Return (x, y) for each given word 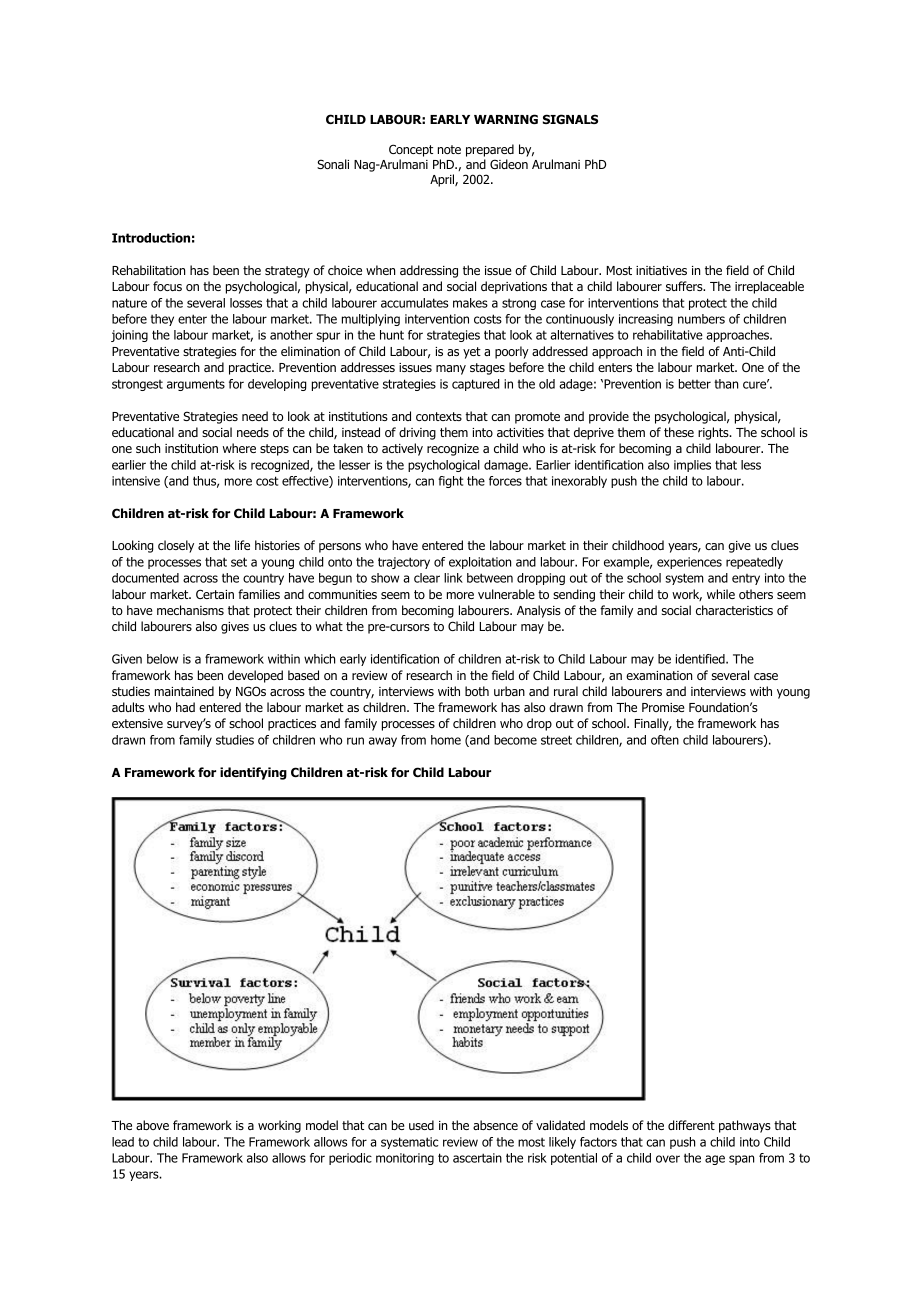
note (449, 149)
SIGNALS (570, 119)
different (691, 1125)
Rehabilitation (148, 270)
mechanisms (190, 610)
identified (701, 659)
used (421, 1125)
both (477, 691)
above (152, 1125)
